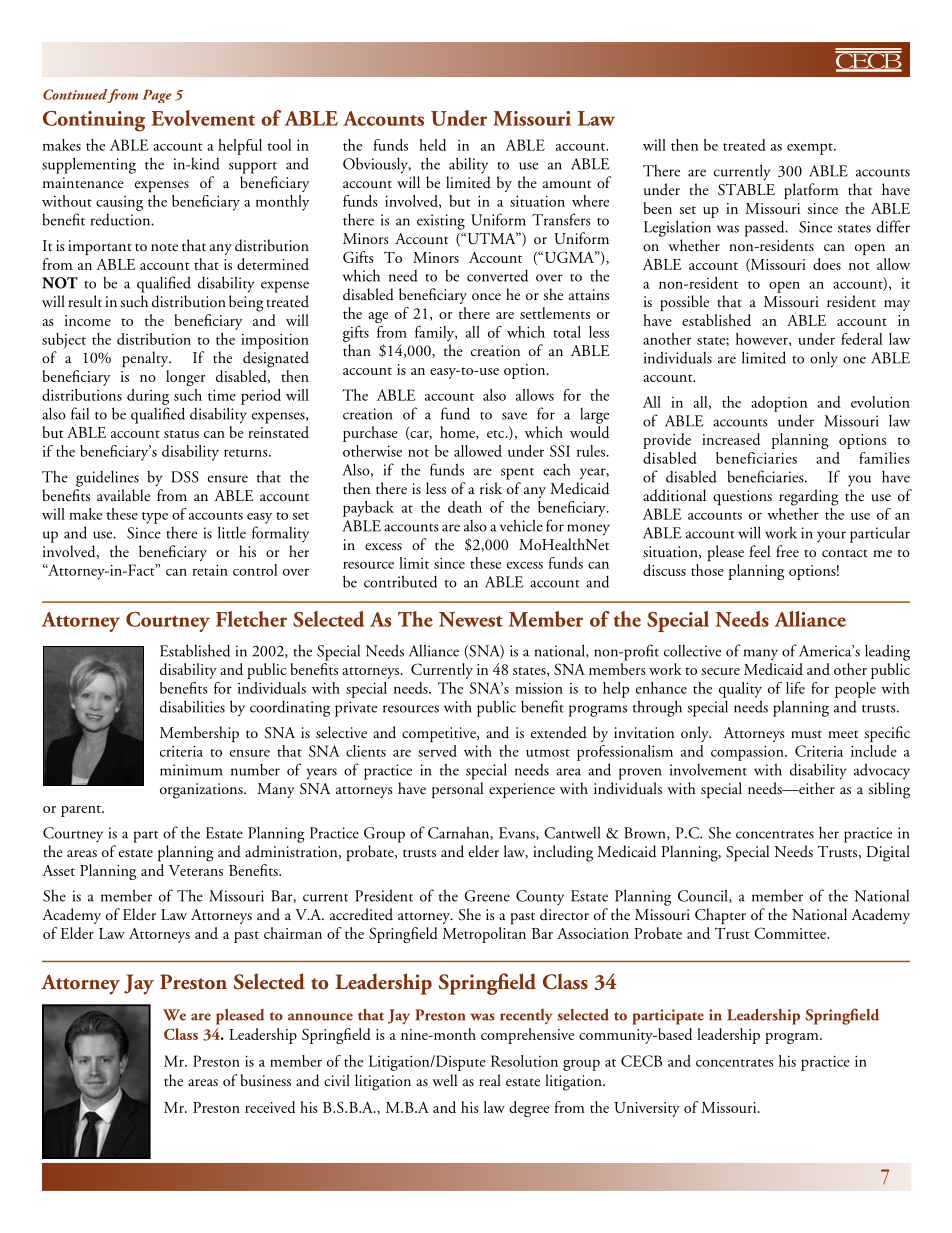  What do you see at coordinates (265, 1080) in the page?
I see `business` at bounding box center [265, 1080].
